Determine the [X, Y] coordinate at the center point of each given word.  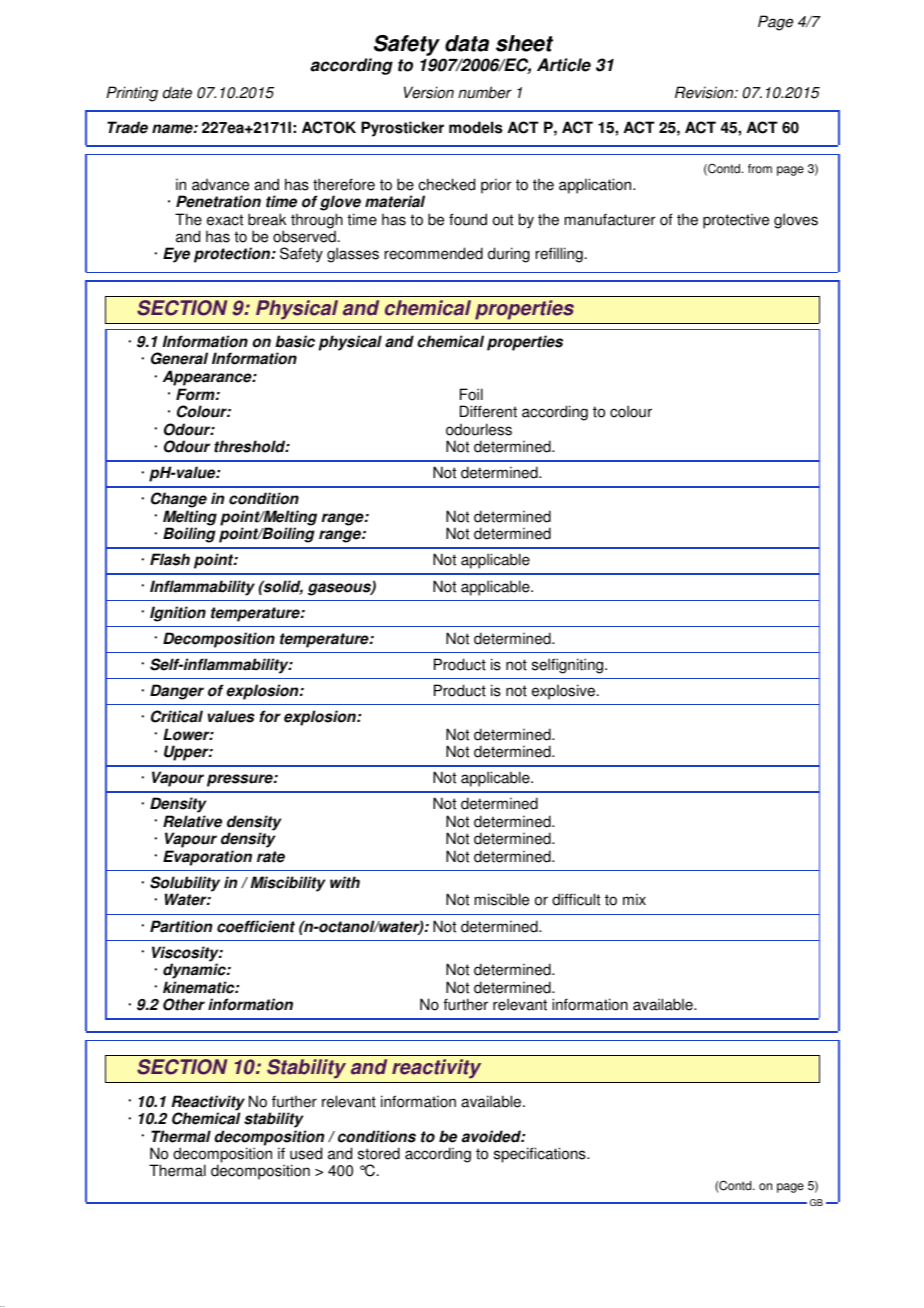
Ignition [178, 614]
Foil [471, 394]
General [179, 358]
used [306, 1153]
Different [488, 411]
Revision [705, 92]
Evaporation [207, 858]
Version [429, 92]
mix [634, 899]
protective [736, 221]
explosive [563, 692]
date [177, 92]
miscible [502, 899]
